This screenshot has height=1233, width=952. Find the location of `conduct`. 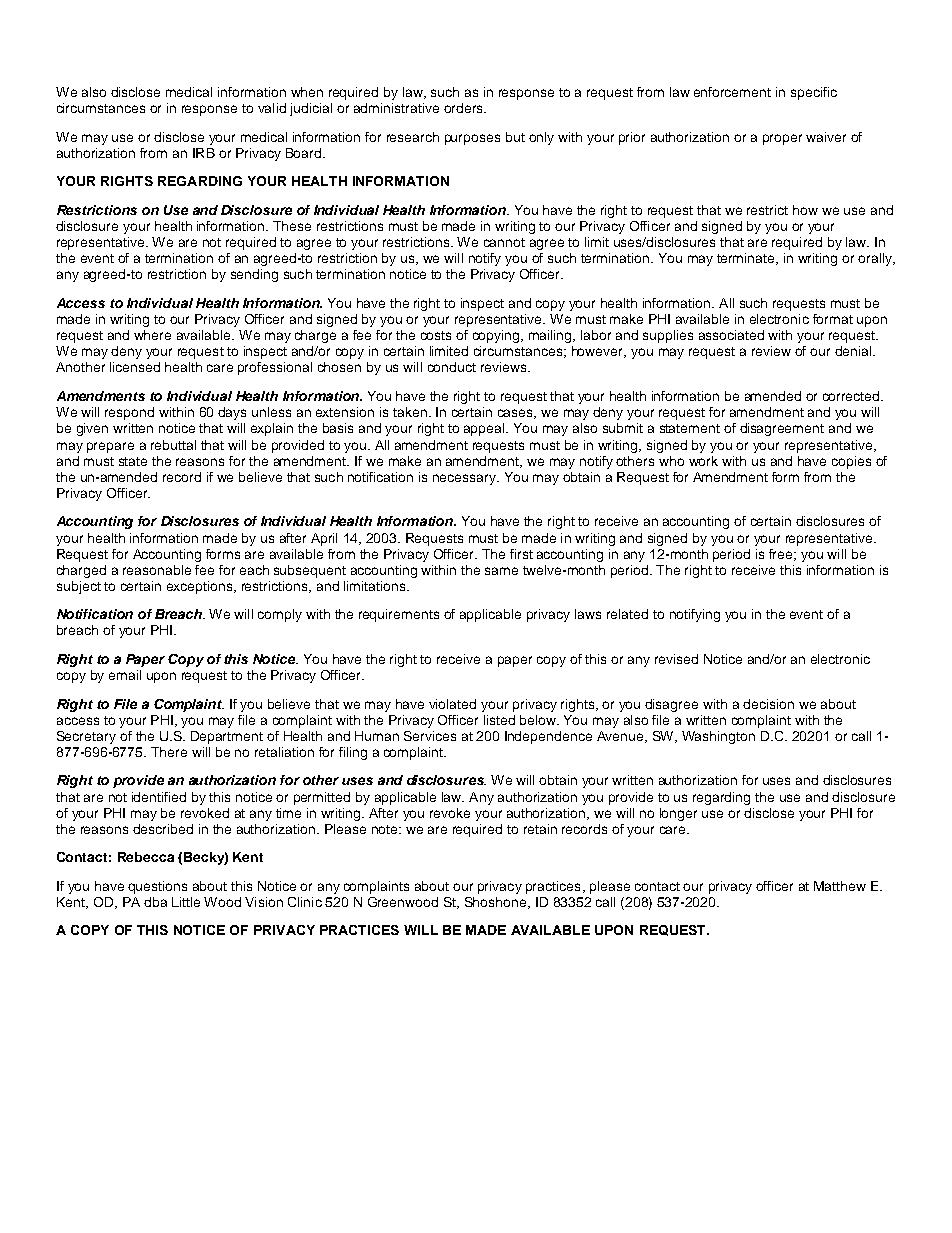

conduct is located at coordinates (452, 367).
